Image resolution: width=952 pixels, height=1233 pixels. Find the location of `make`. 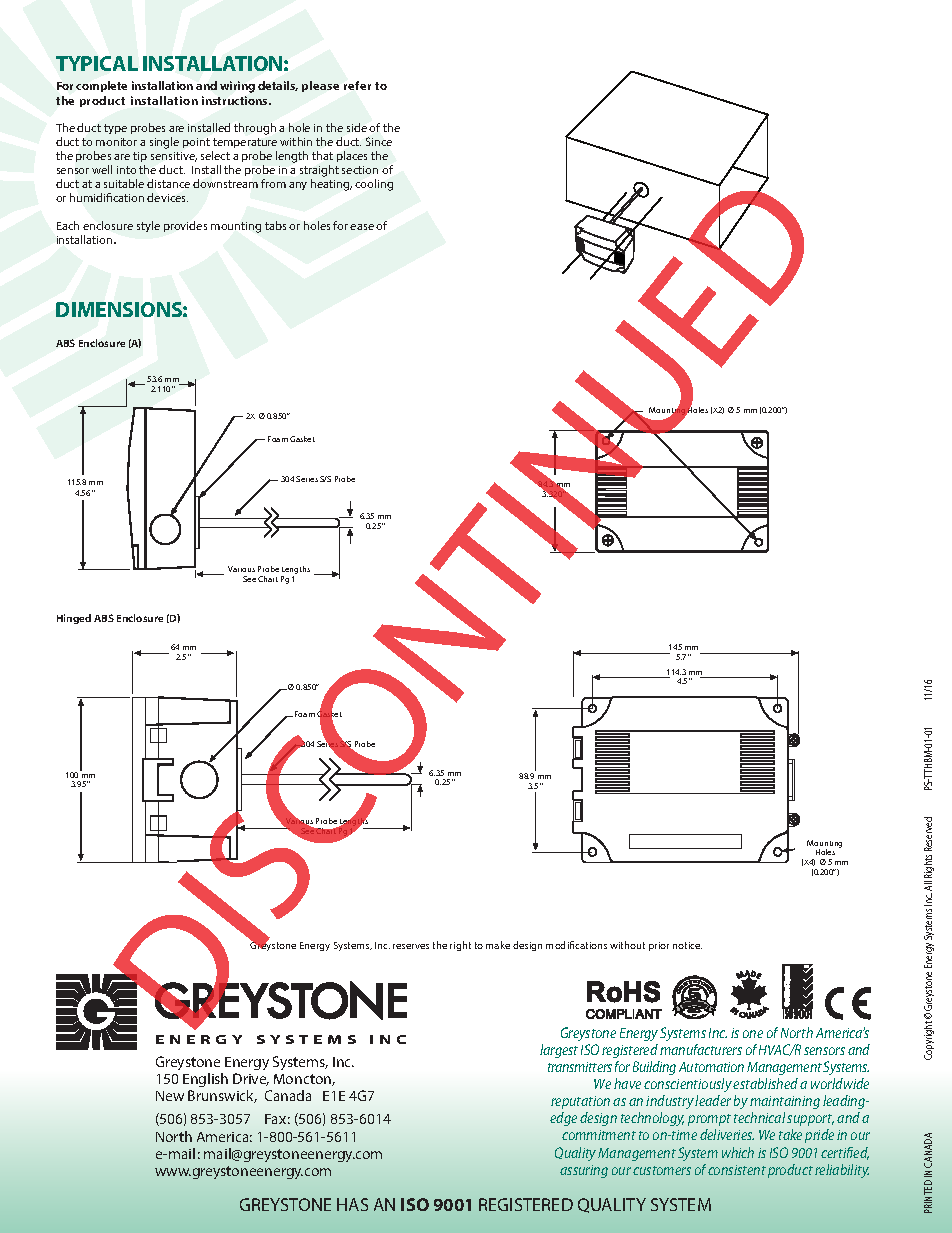

make is located at coordinates (498, 945).
